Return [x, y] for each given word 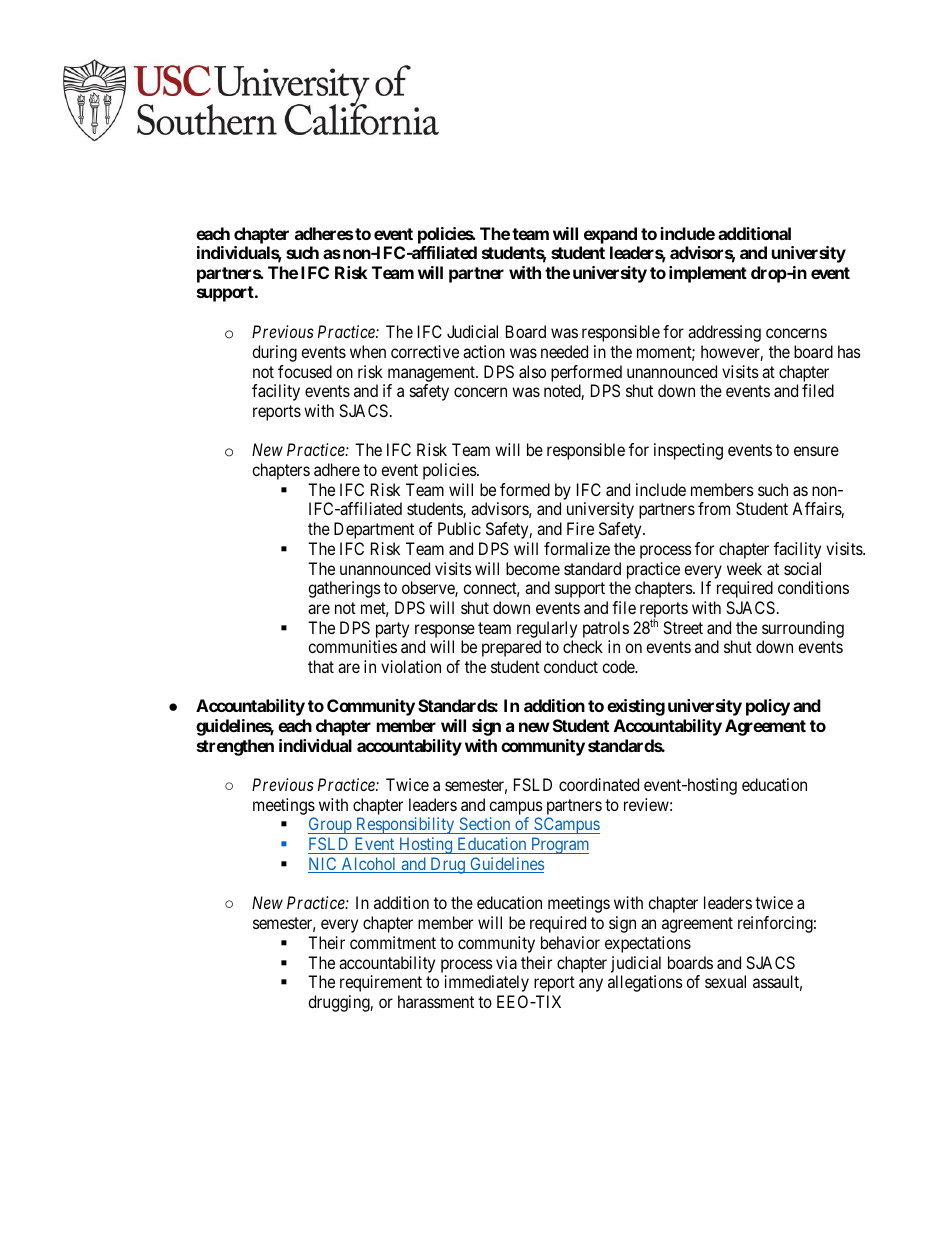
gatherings [344, 589]
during [274, 353]
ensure [816, 451]
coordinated [599, 784]
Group [331, 825]
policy [768, 707]
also [532, 371]
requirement [381, 983]
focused [305, 371]
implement [708, 274]
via [506, 962]
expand [610, 235]
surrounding [803, 629]
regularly [547, 629]
